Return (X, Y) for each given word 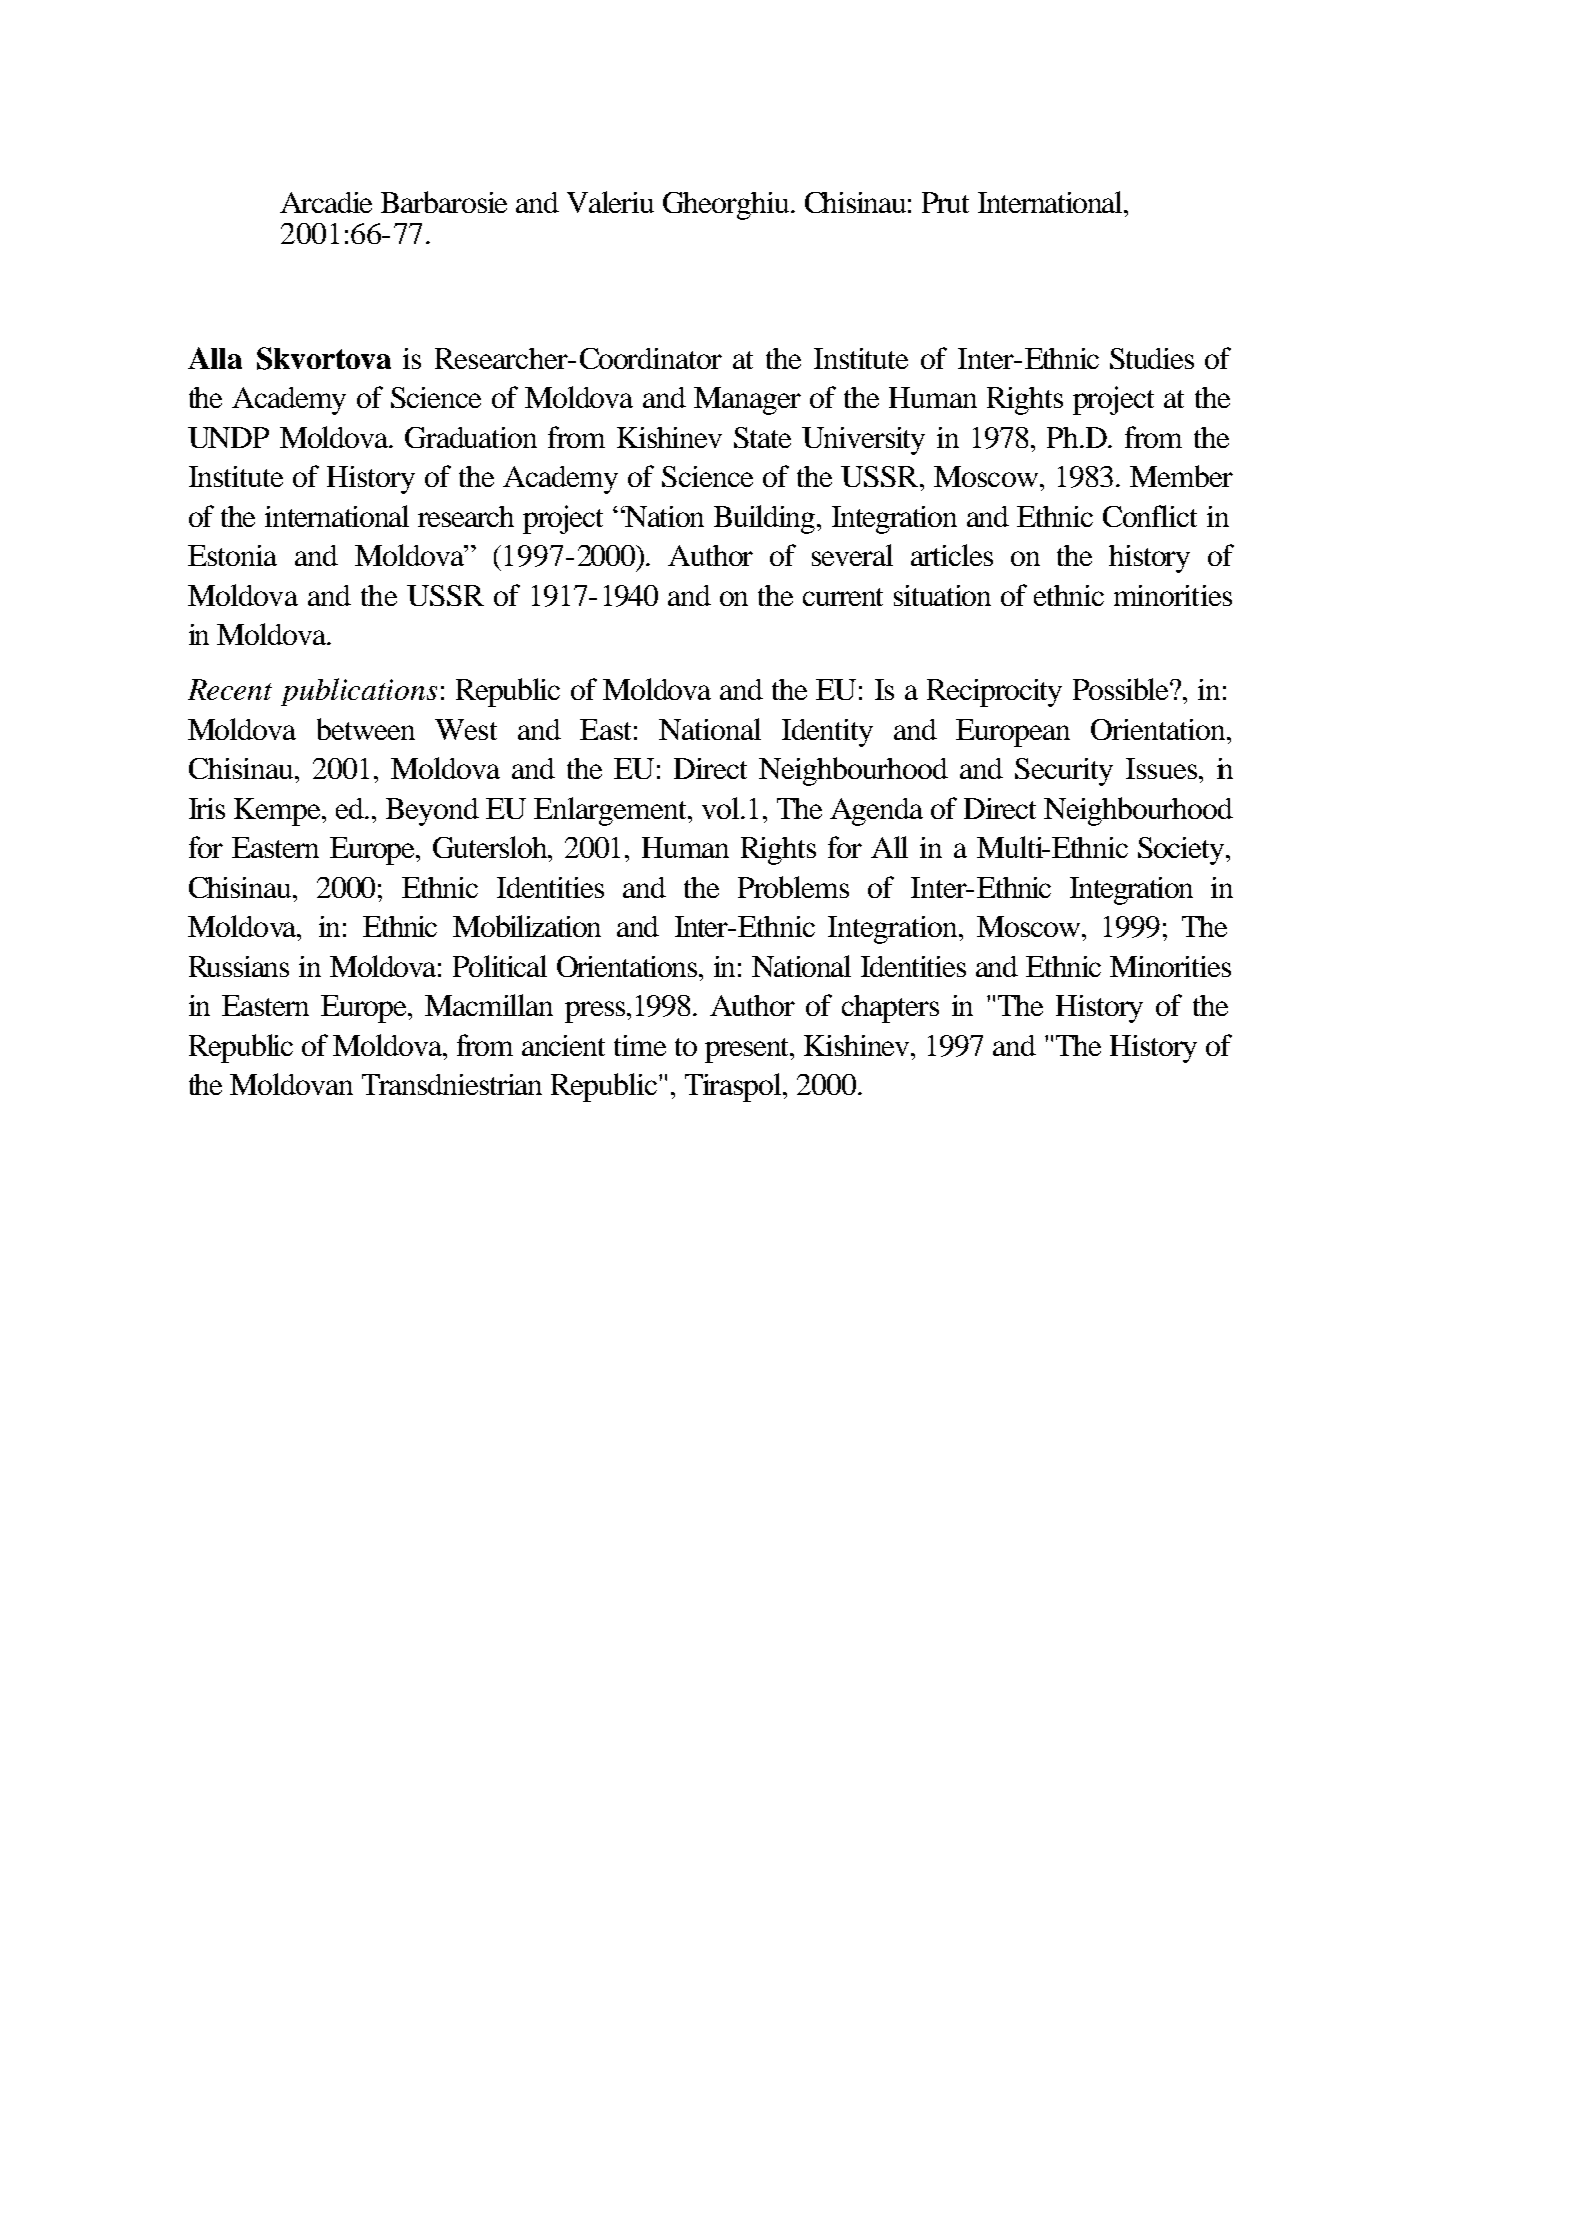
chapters (890, 1009)
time (640, 1045)
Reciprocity (994, 693)
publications (359, 692)
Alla (215, 358)
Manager (747, 401)
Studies (1152, 358)
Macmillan (489, 1005)
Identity (827, 733)
